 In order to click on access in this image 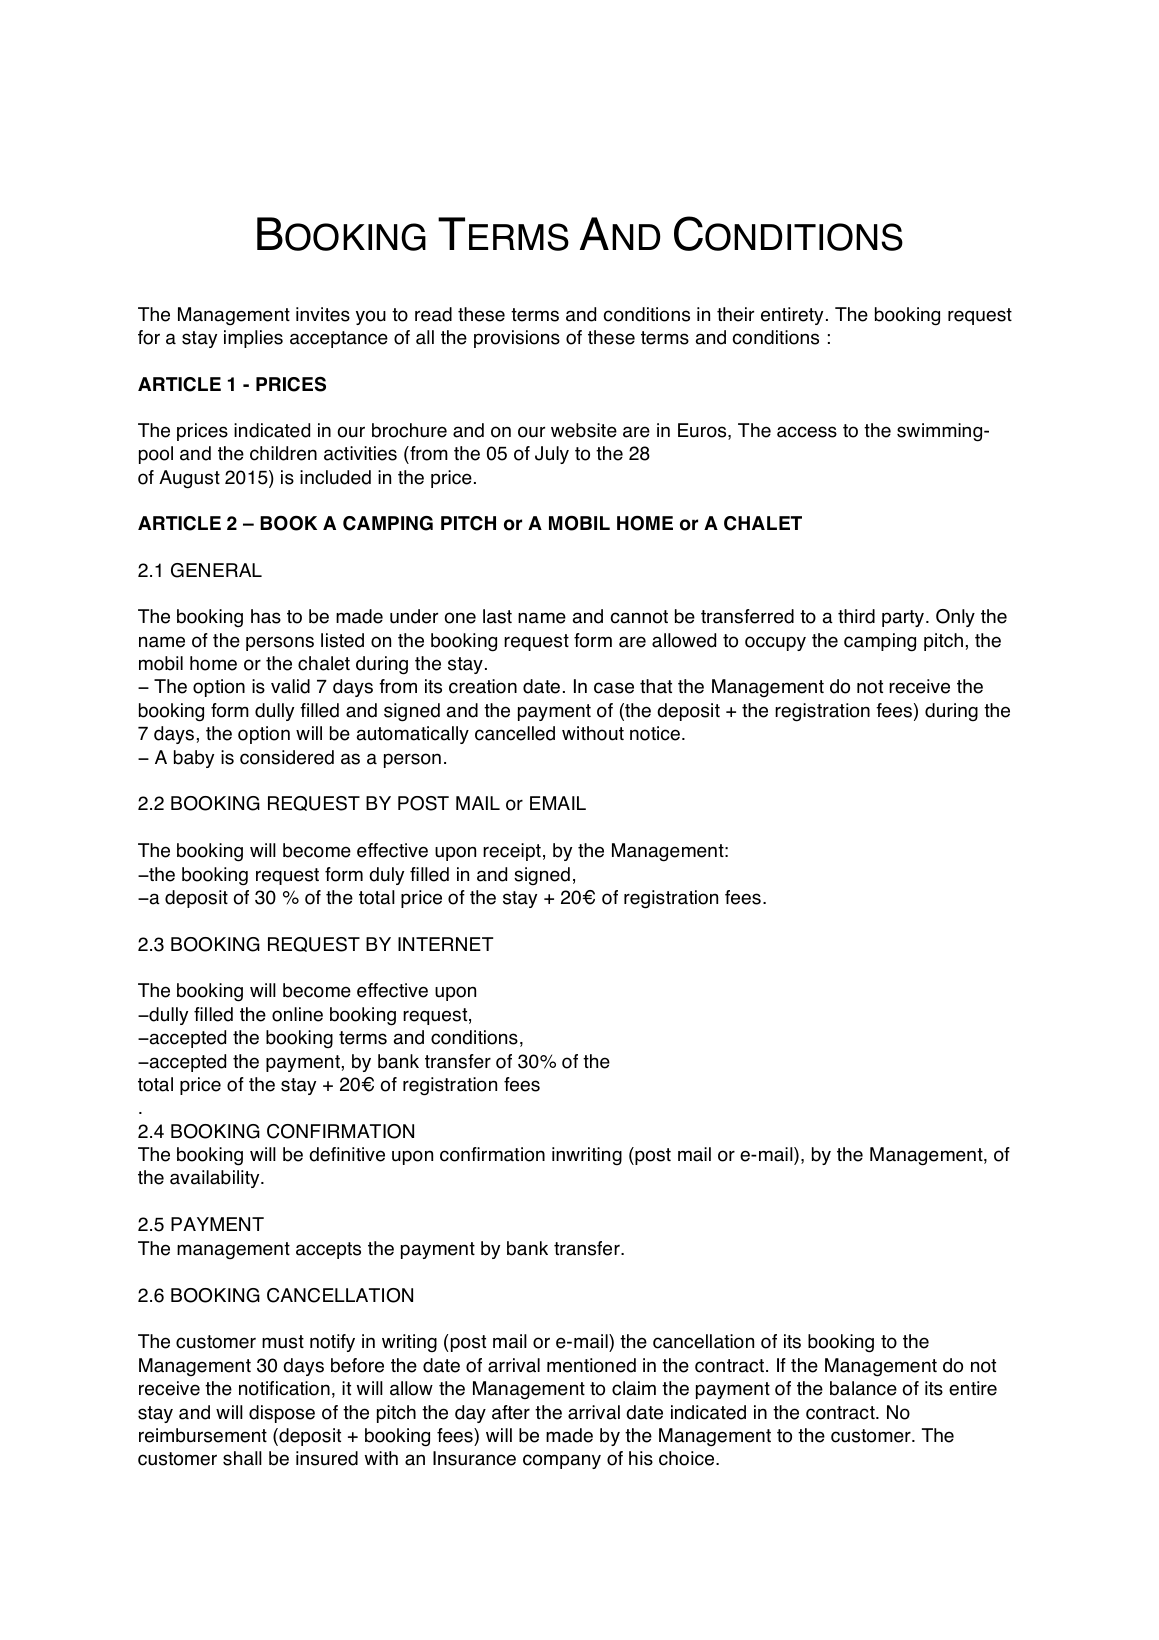, I will do `click(807, 432)`.
